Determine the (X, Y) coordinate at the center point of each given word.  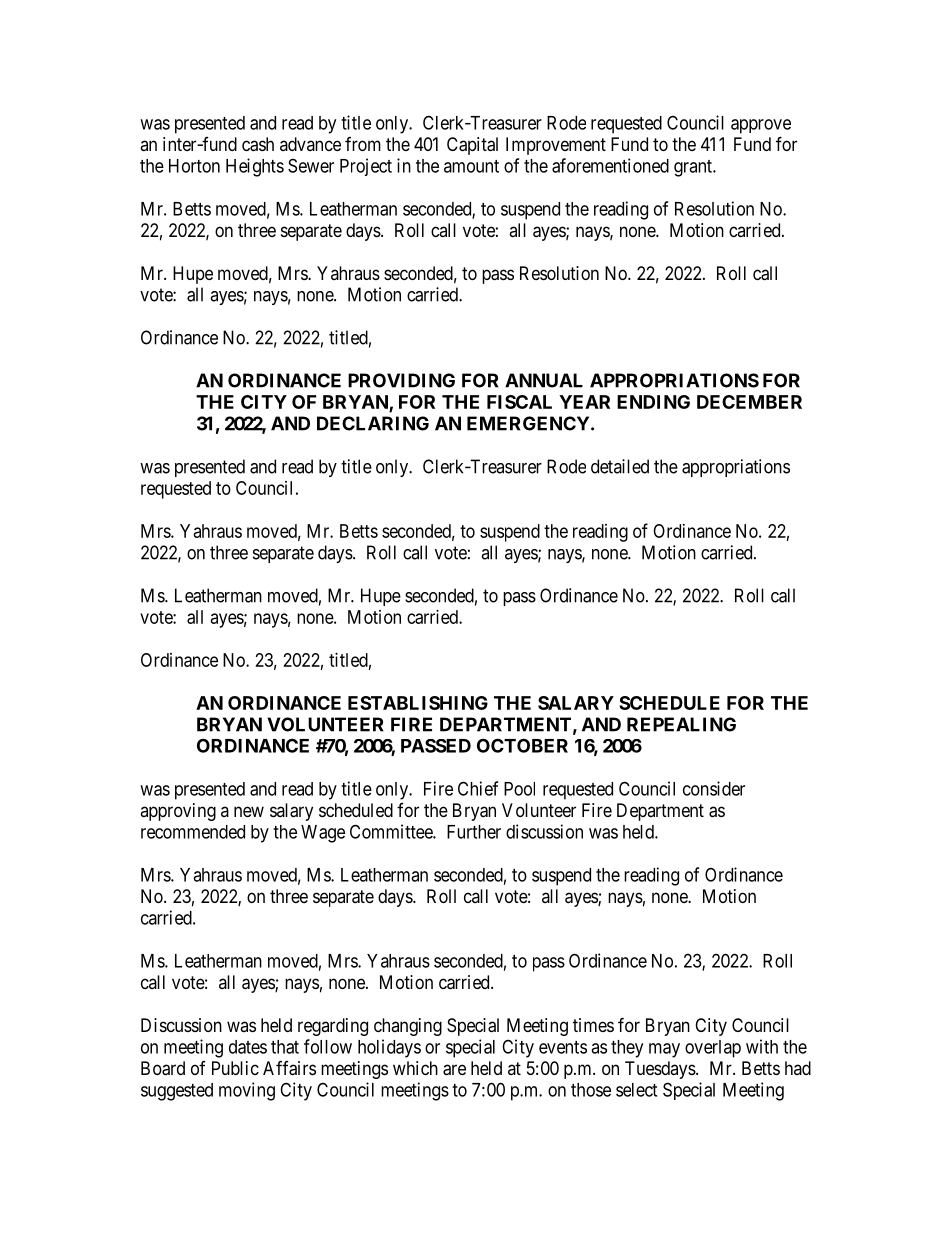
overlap (713, 1049)
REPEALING (681, 724)
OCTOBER (522, 745)
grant (694, 168)
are (454, 1070)
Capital (472, 146)
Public (235, 1068)
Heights (255, 167)
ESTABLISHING (418, 703)
